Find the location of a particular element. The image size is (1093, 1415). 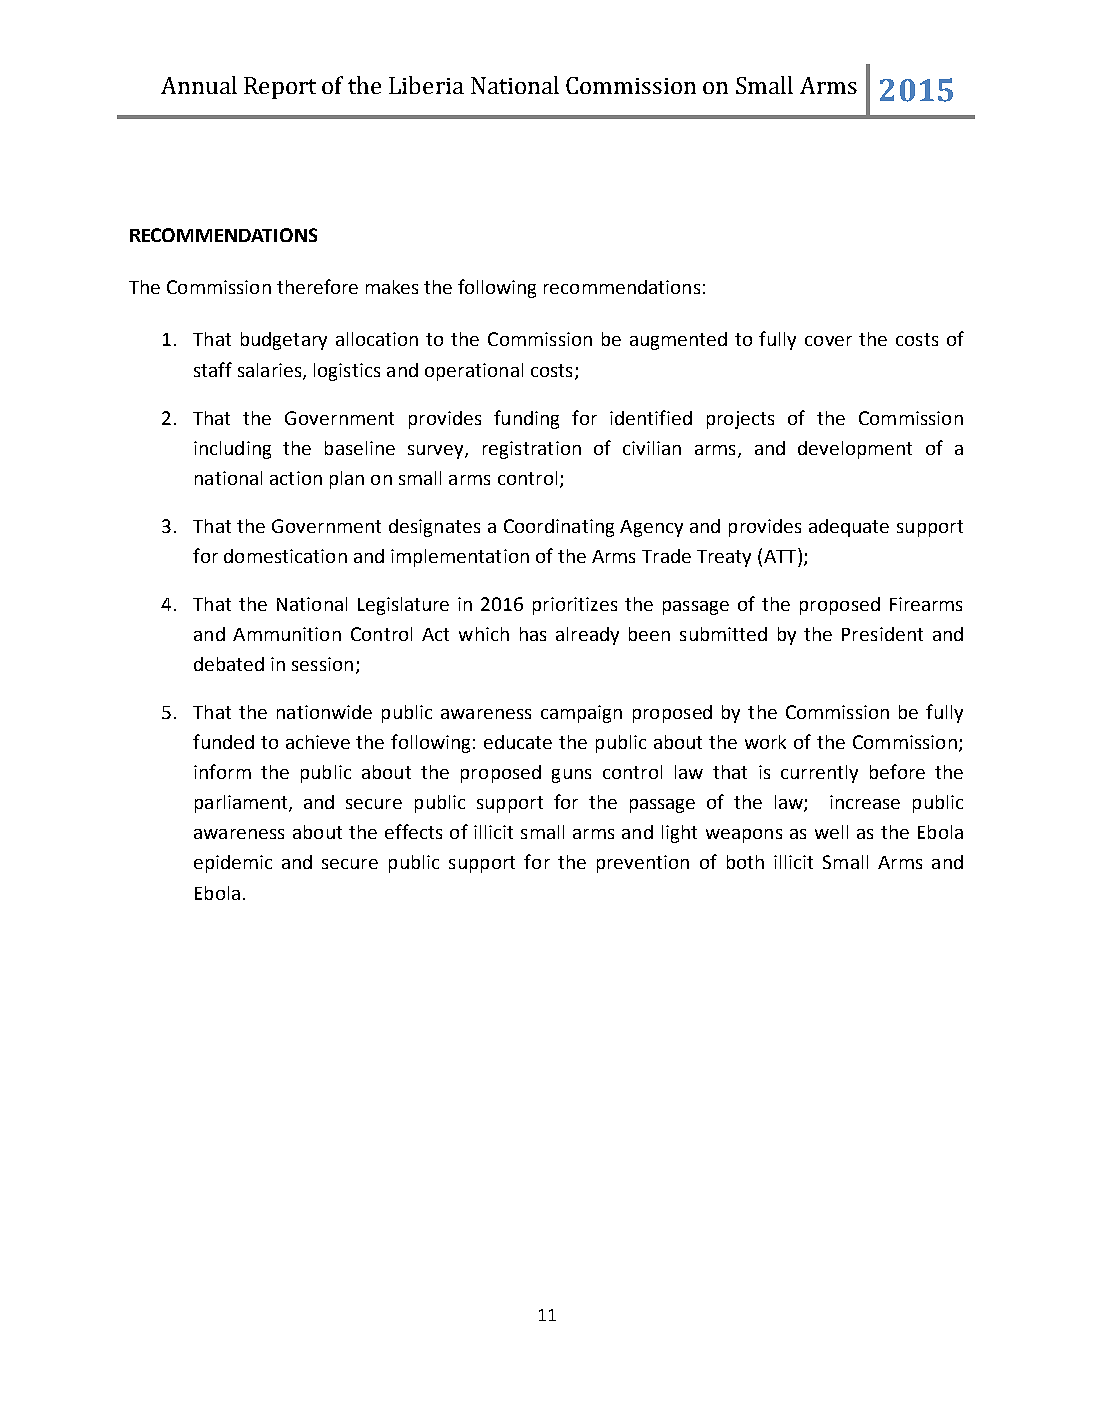

well is located at coordinates (831, 832).
